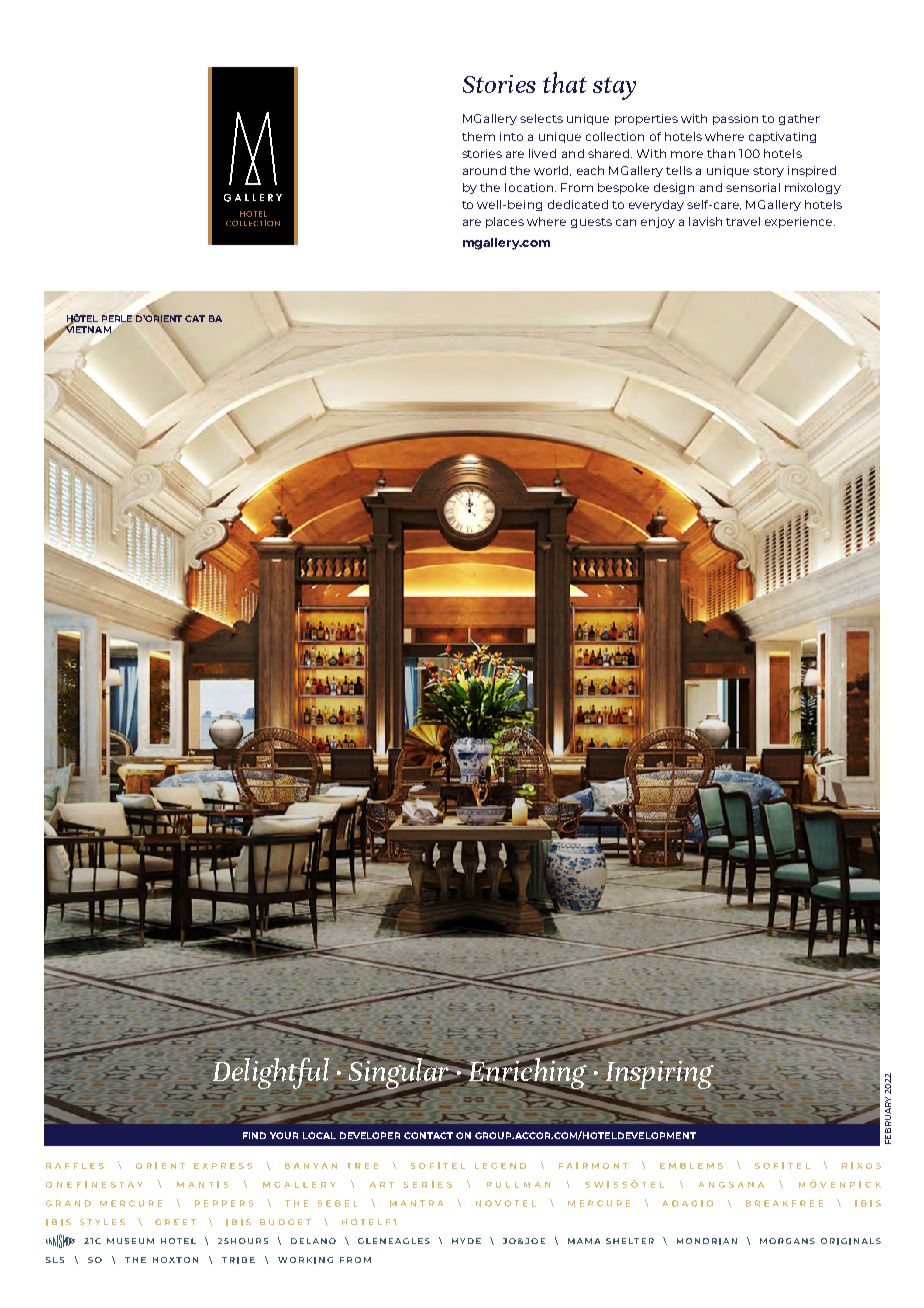  What do you see at coordinates (254, 1135) in the screenshot?
I see `FIND` at bounding box center [254, 1135].
